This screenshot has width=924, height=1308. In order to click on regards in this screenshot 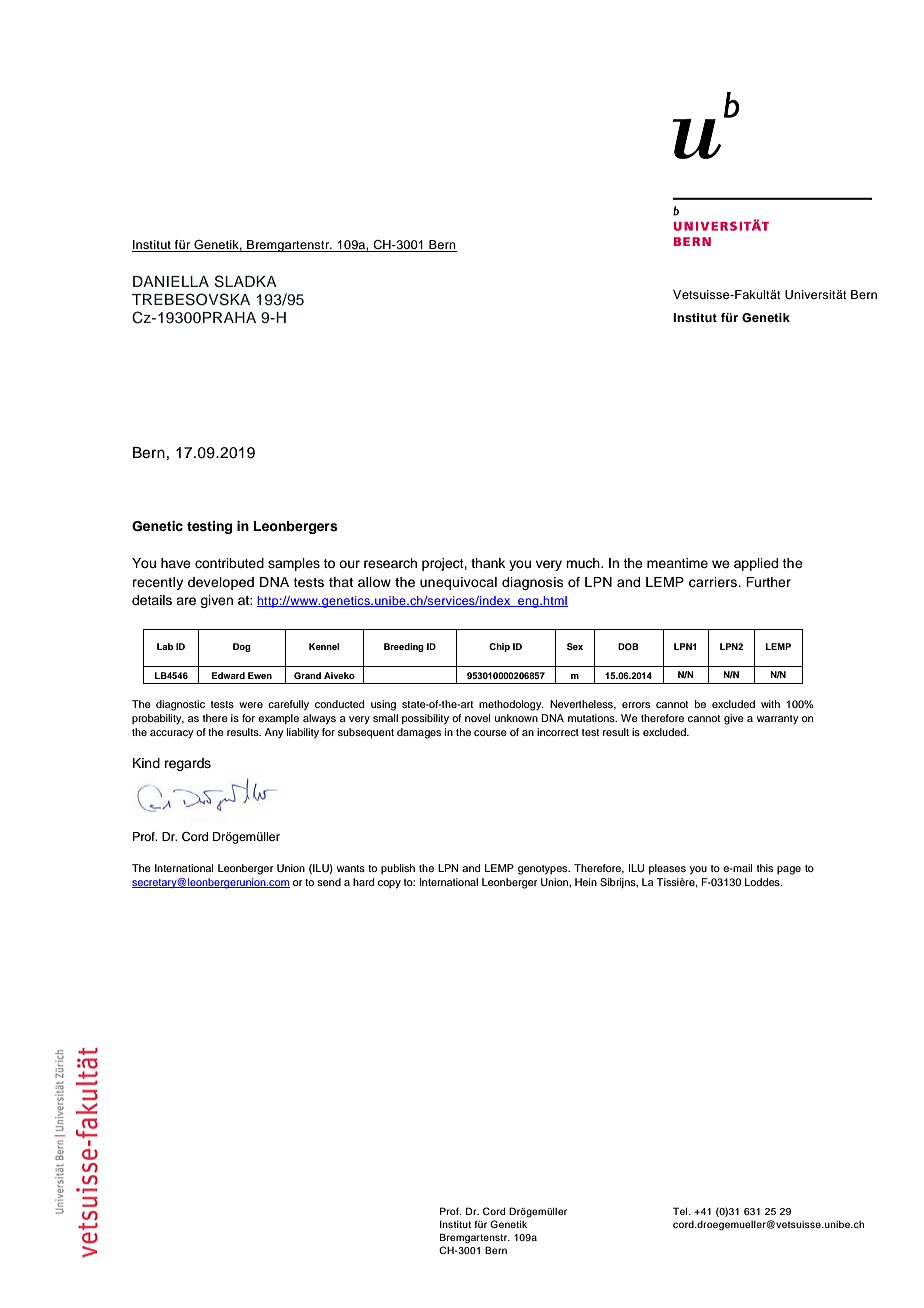, I will do `click(188, 764)`.
